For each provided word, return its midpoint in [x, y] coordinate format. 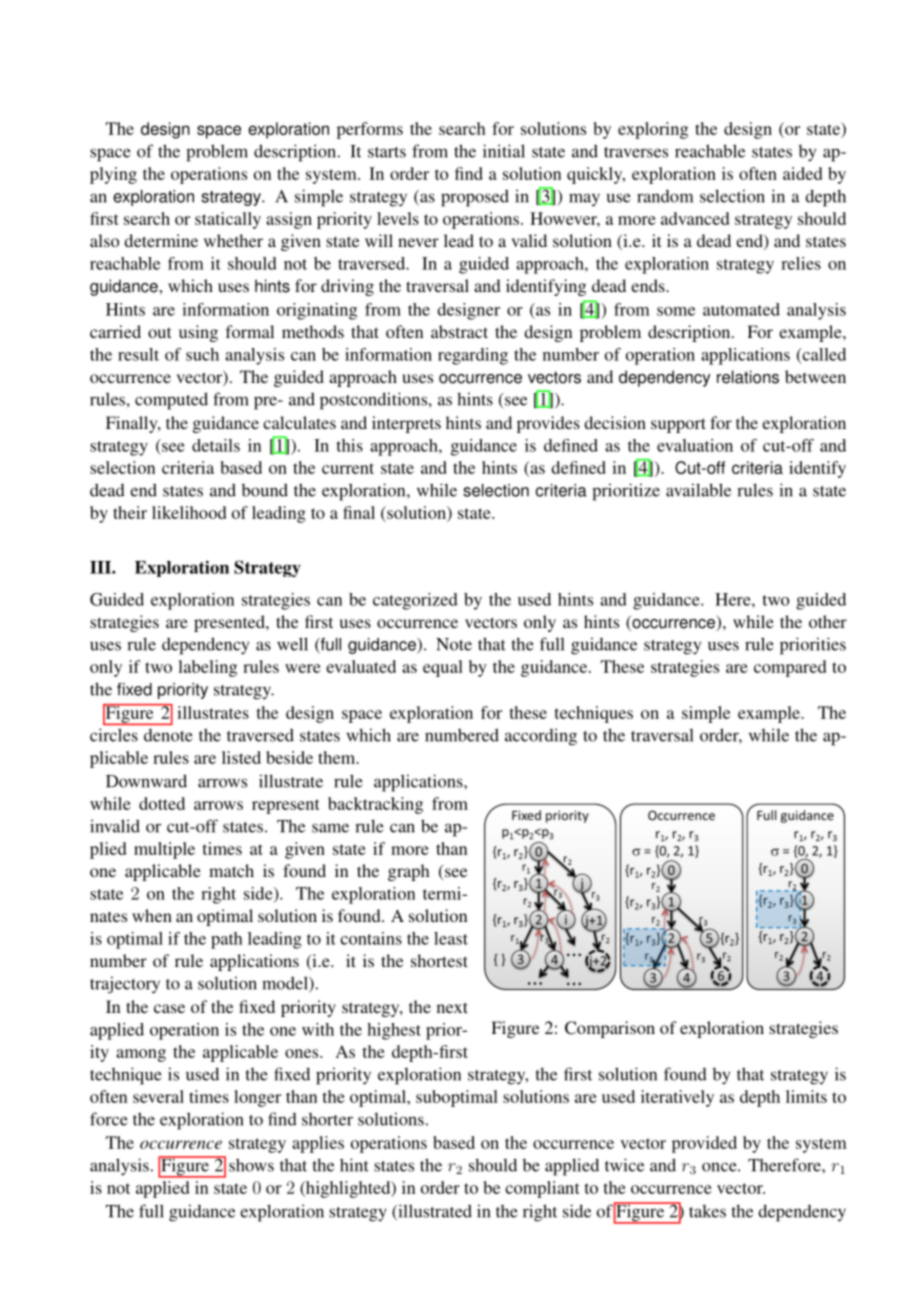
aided [803, 173]
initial [504, 151]
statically [228, 220]
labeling [207, 668]
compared [790, 668]
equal [443, 668]
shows [251, 1165]
